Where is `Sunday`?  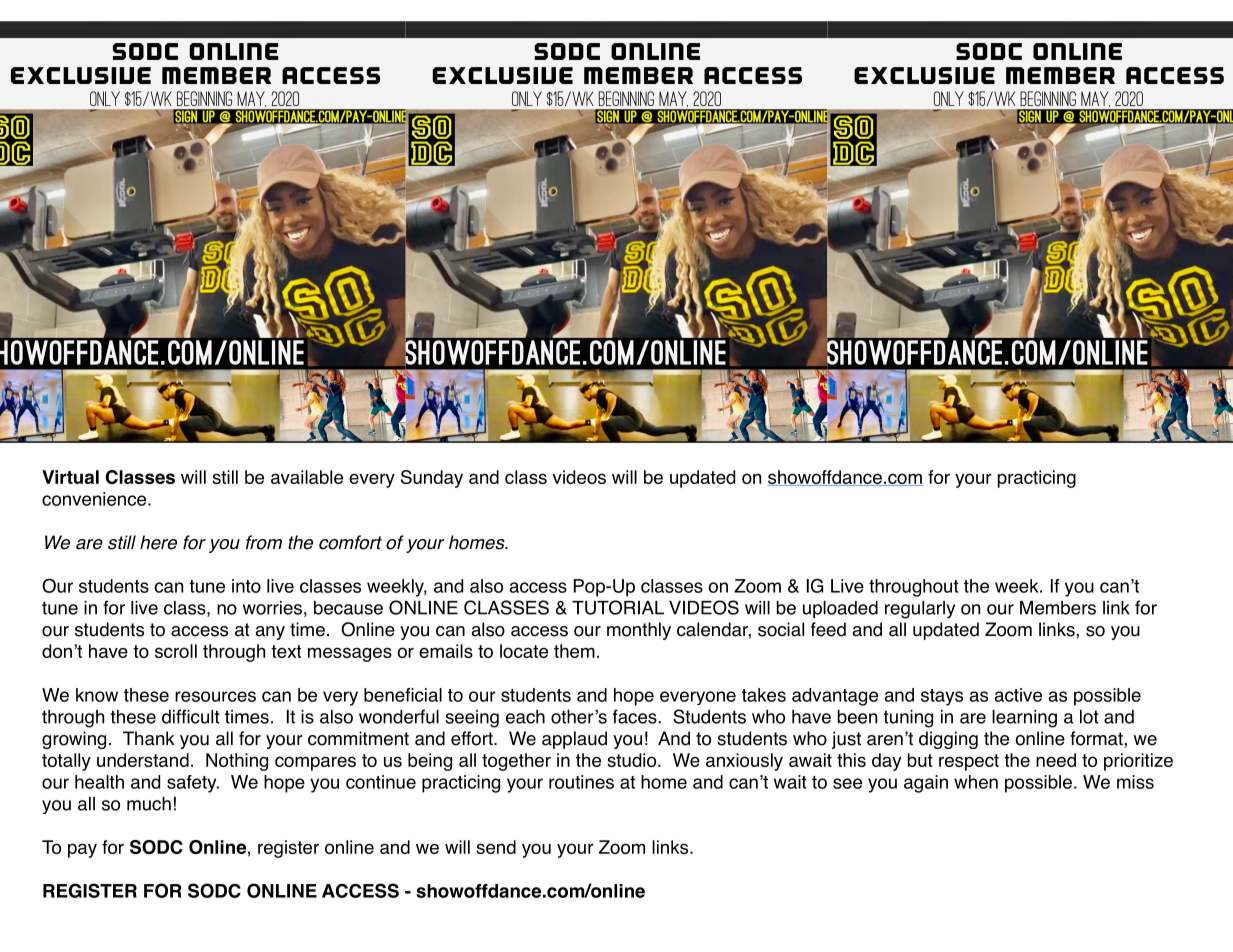 Sunday is located at coordinates (432, 479).
